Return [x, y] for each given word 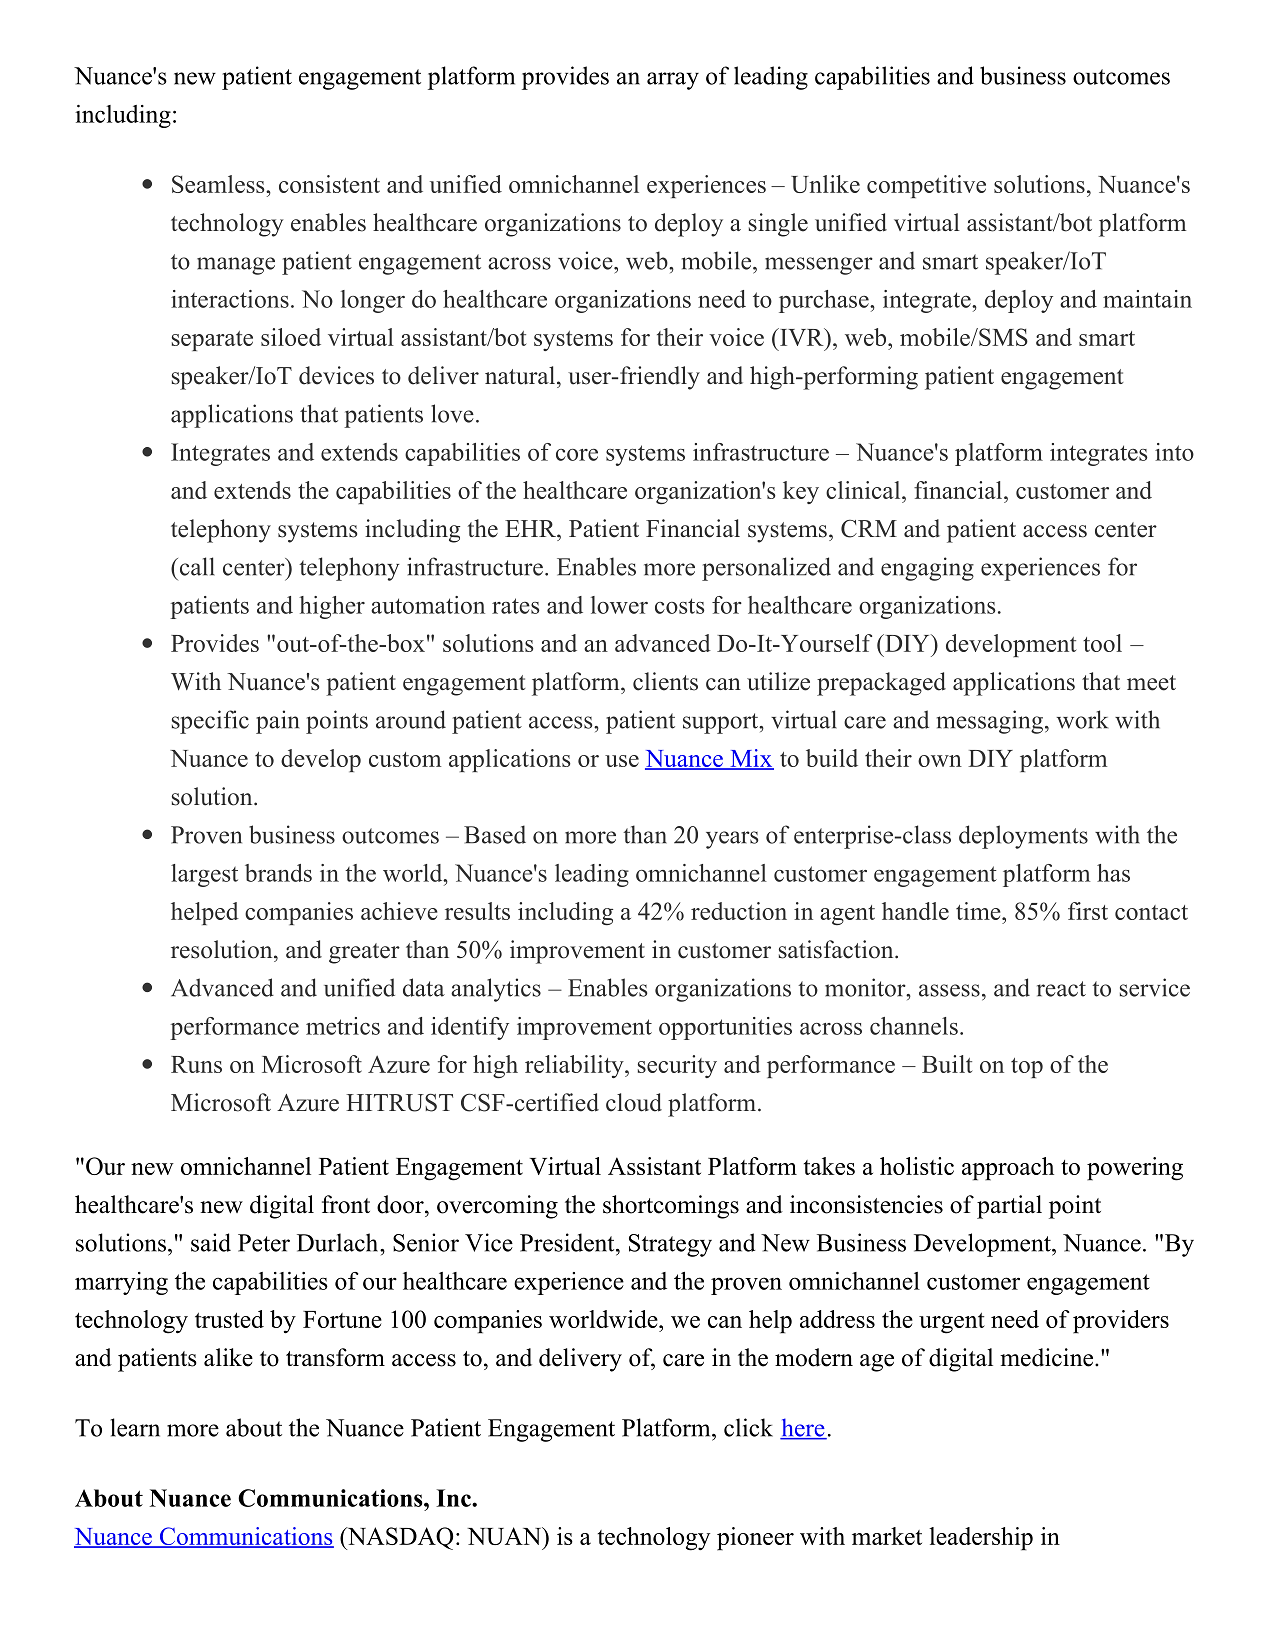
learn [135, 1427]
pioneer [755, 1539]
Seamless [219, 184]
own [940, 761]
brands [278, 873]
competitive [926, 186]
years [732, 840]
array [673, 81]
